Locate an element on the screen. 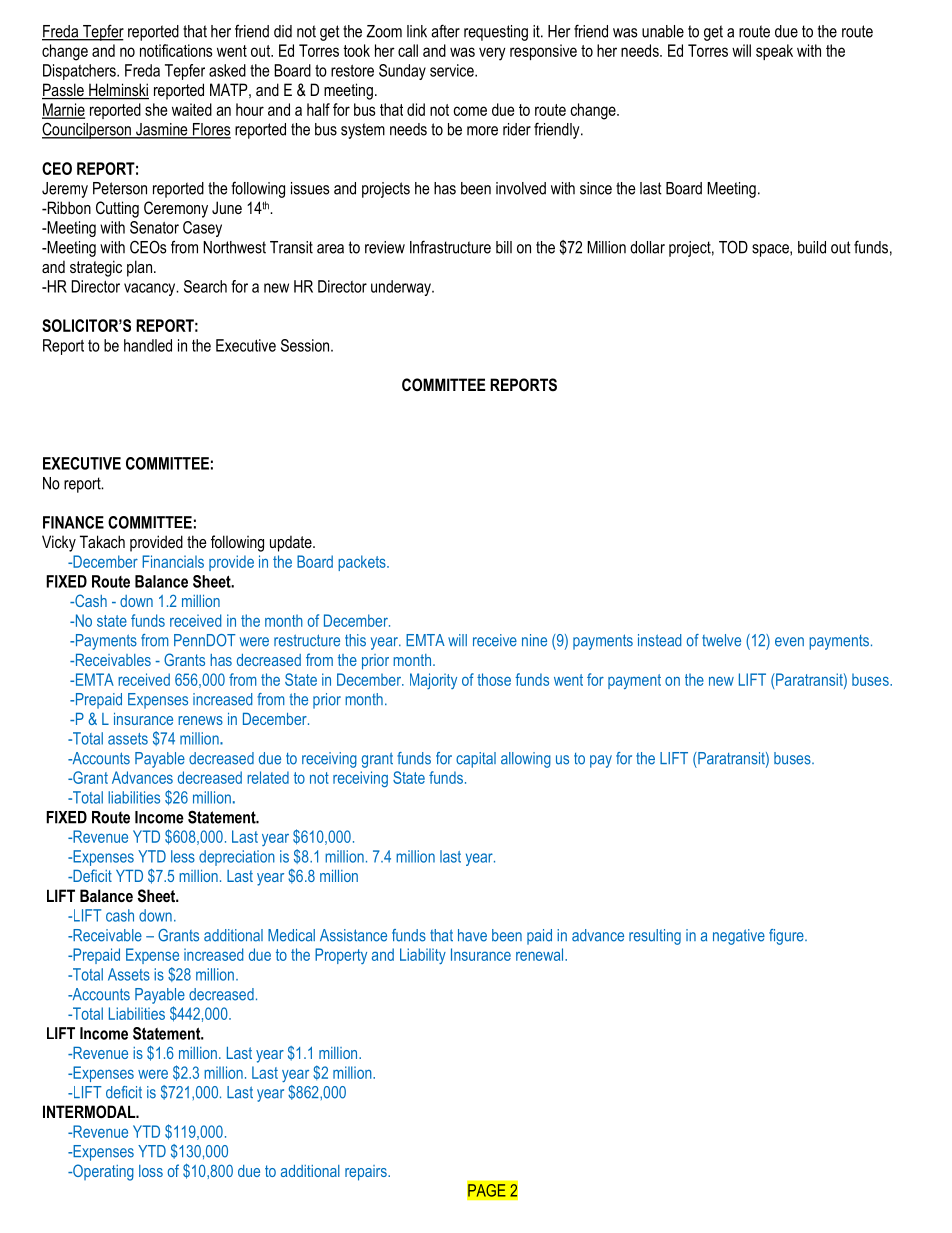 Image resolution: width=952 pixels, height=1233 pixels. TOD is located at coordinates (733, 247).
